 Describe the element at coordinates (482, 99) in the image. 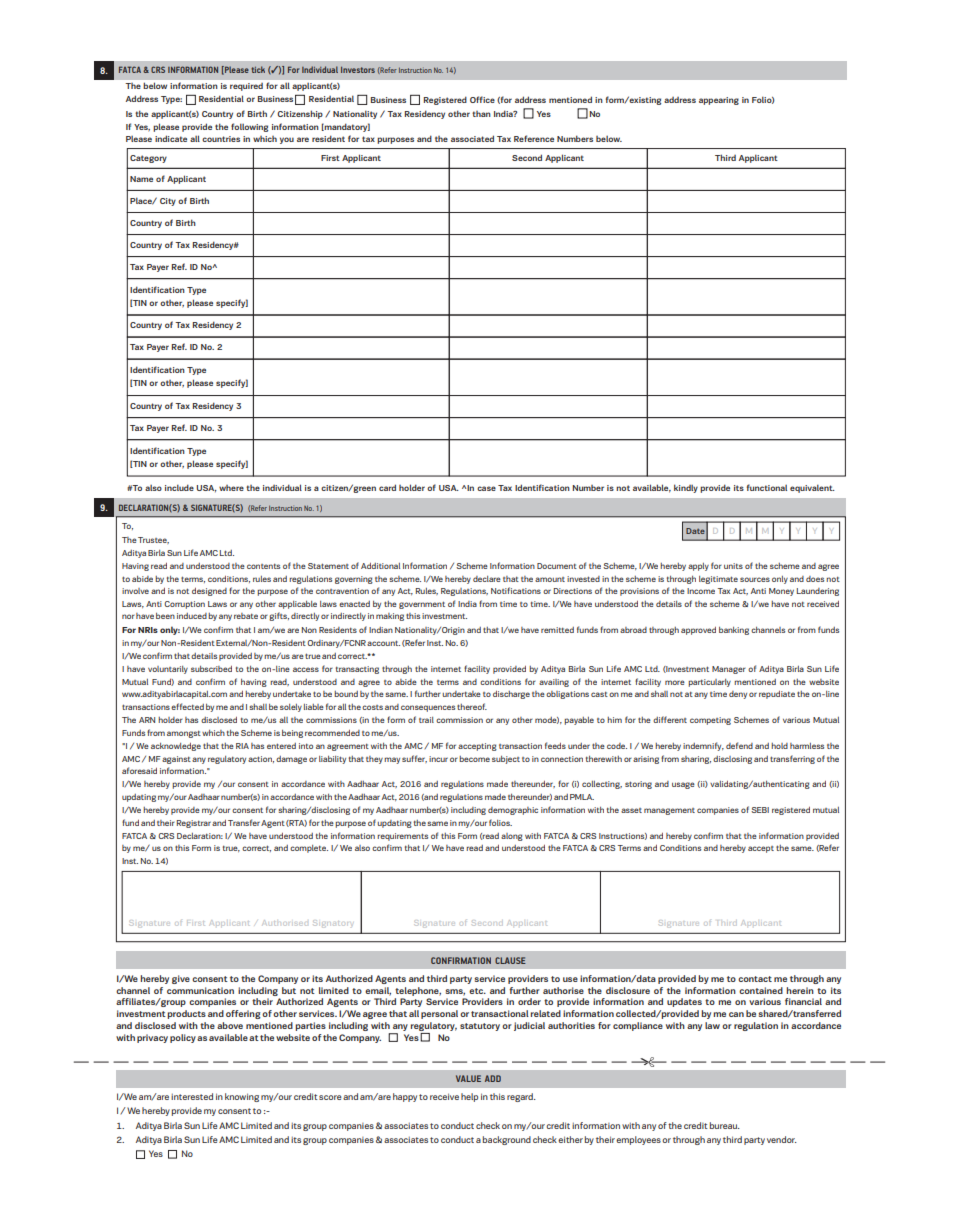

I see `Office` at that location.
